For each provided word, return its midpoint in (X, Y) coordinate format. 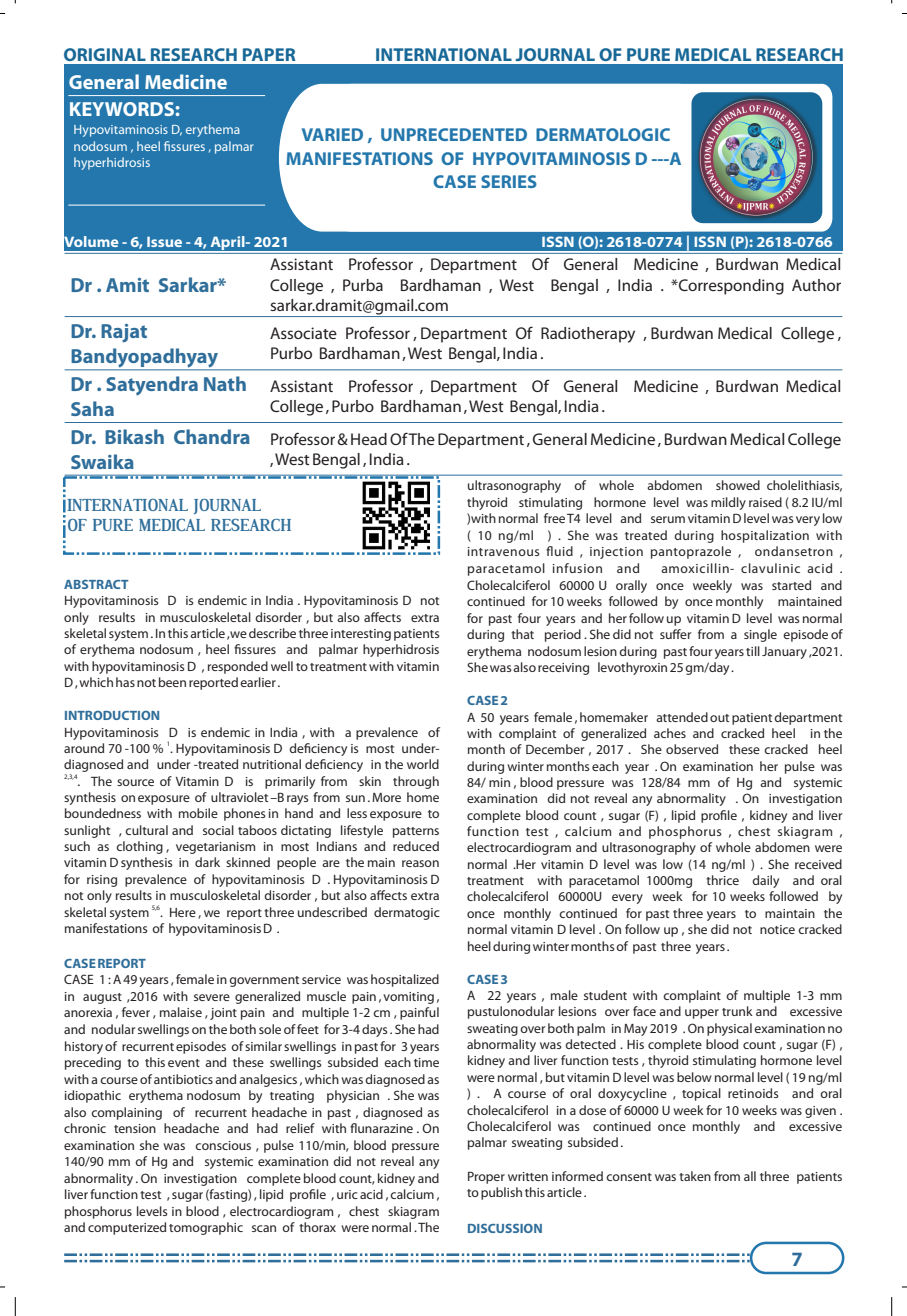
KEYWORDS (122, 109)
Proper (486, 1177)
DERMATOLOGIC (603, 134)
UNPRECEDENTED (454, 134)
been (172, 682)
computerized (127, 1228)
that (522, 634)
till (753, 651)
